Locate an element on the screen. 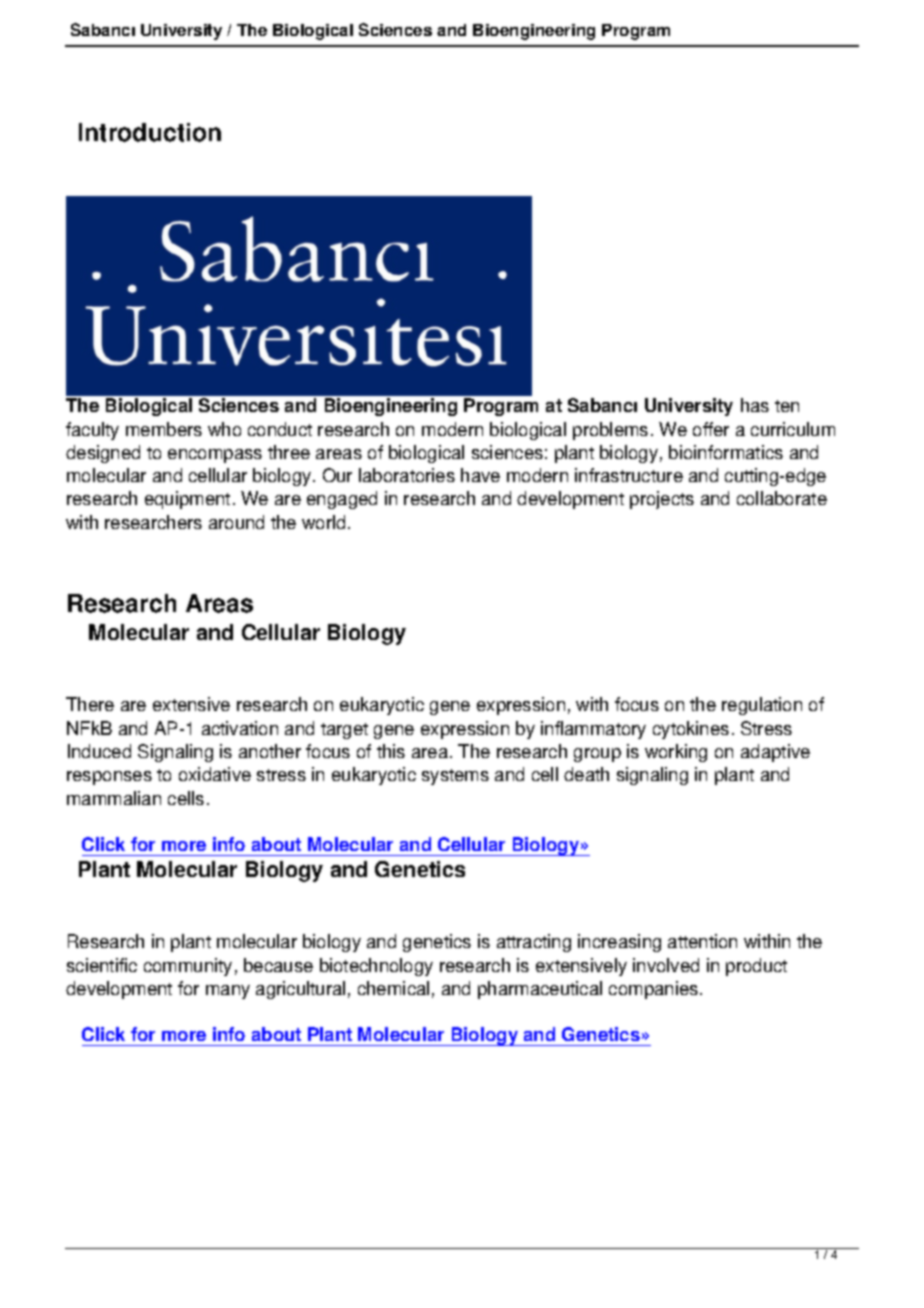  laboratories is located at coordinates (407, 475).
